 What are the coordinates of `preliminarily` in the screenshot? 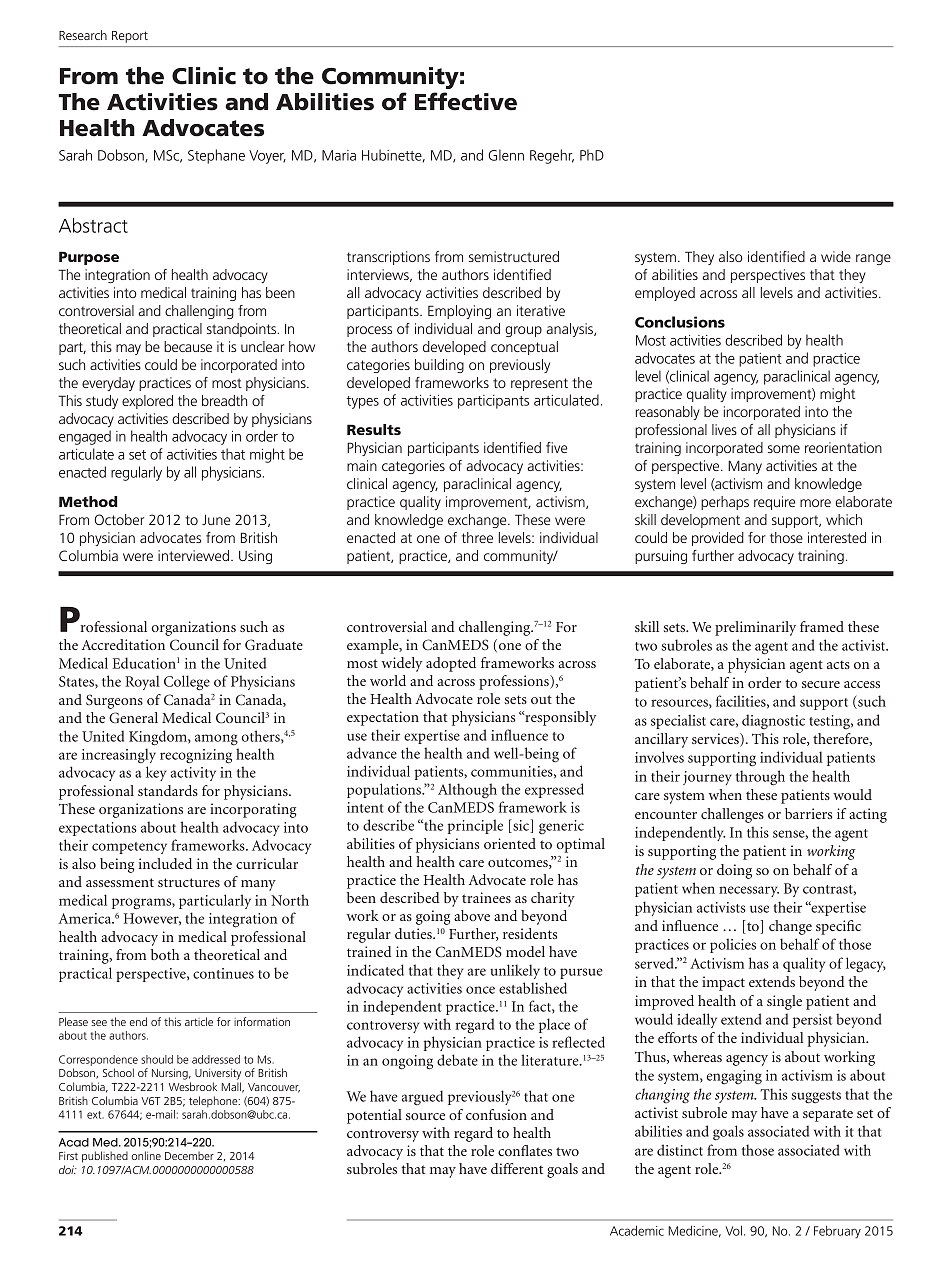 It's located at (755, 628).
